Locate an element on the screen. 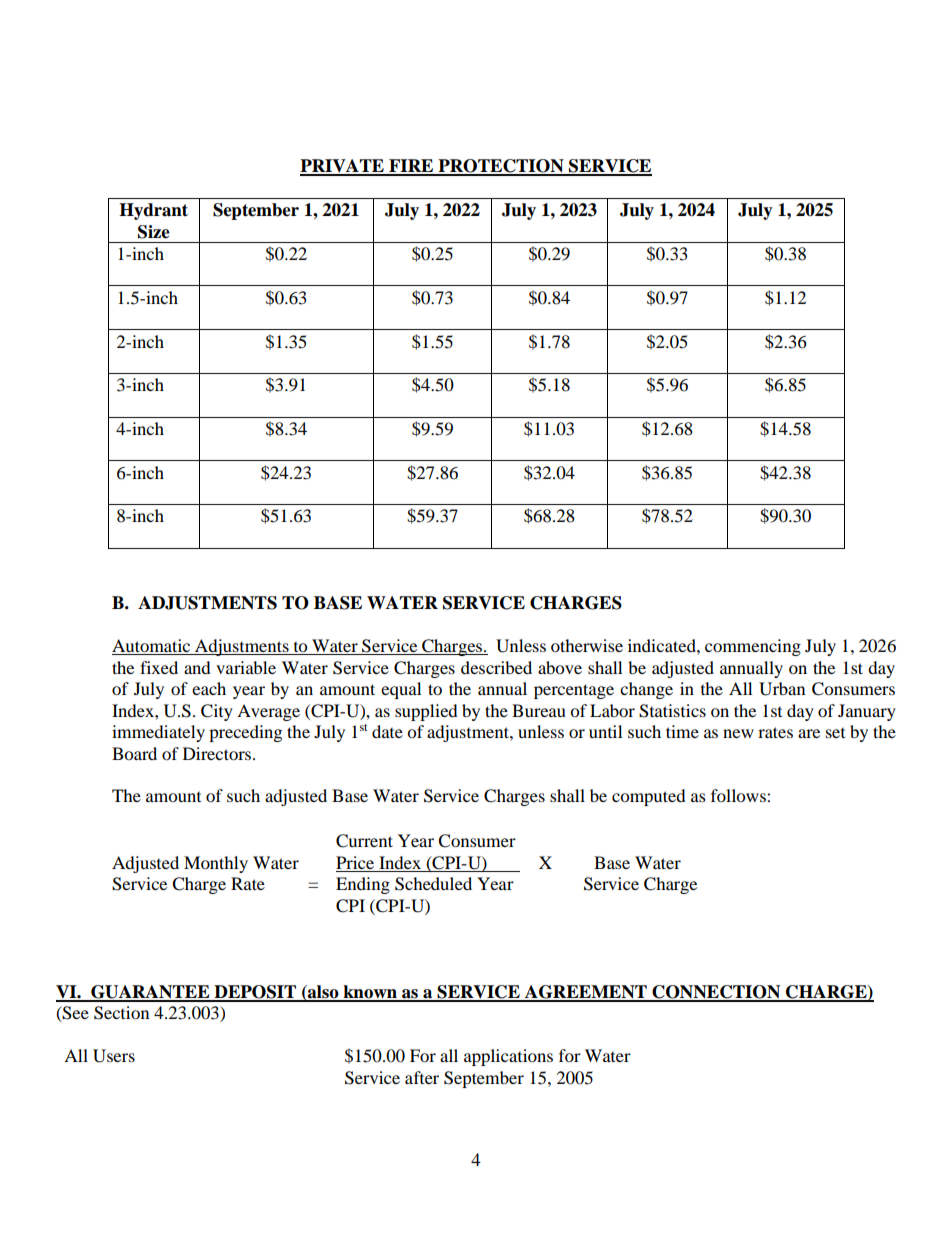  immediately is located at coordinates (158, 733).
